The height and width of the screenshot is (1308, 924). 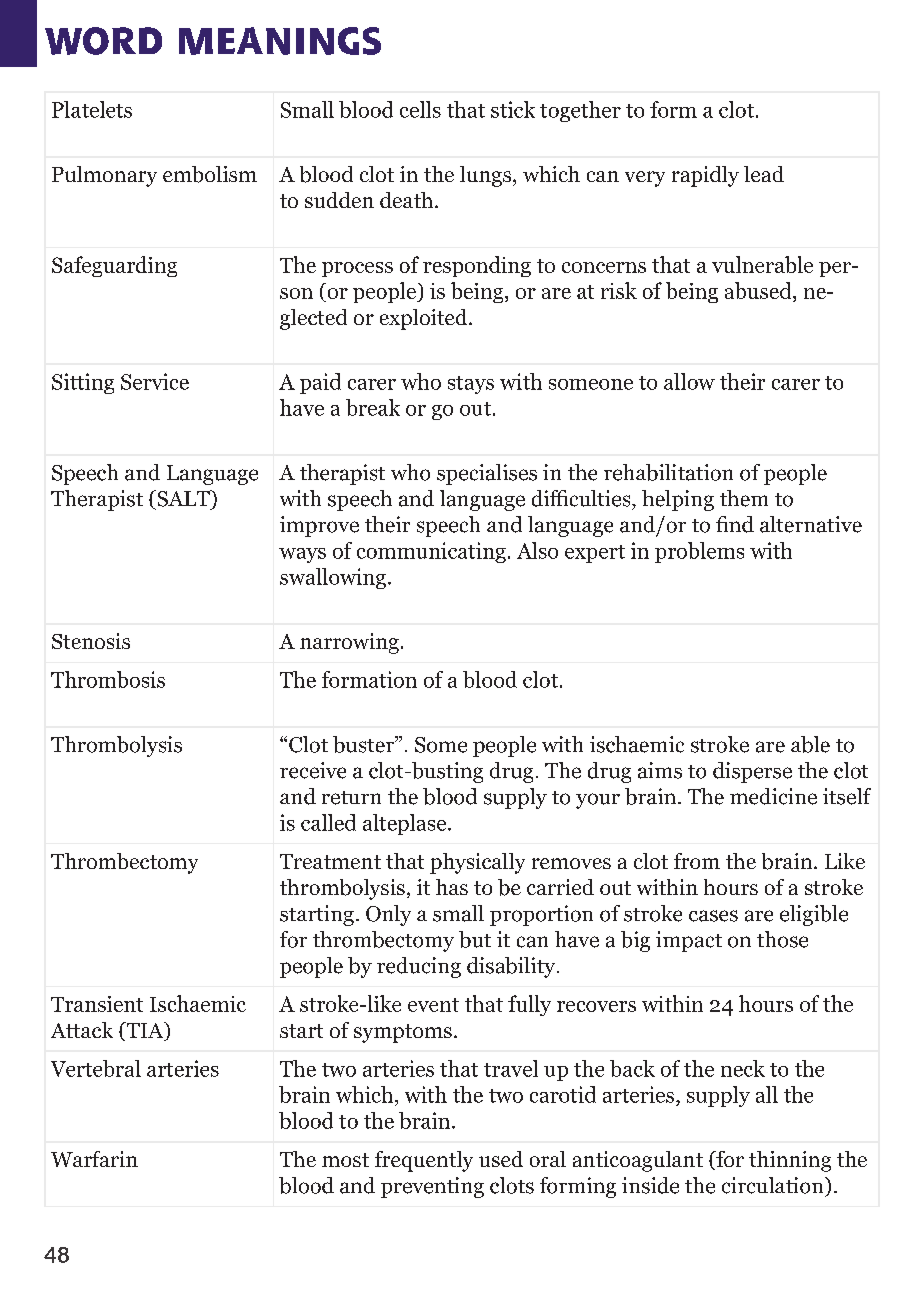 I want to click on receive, so click(x=313, y=770).
